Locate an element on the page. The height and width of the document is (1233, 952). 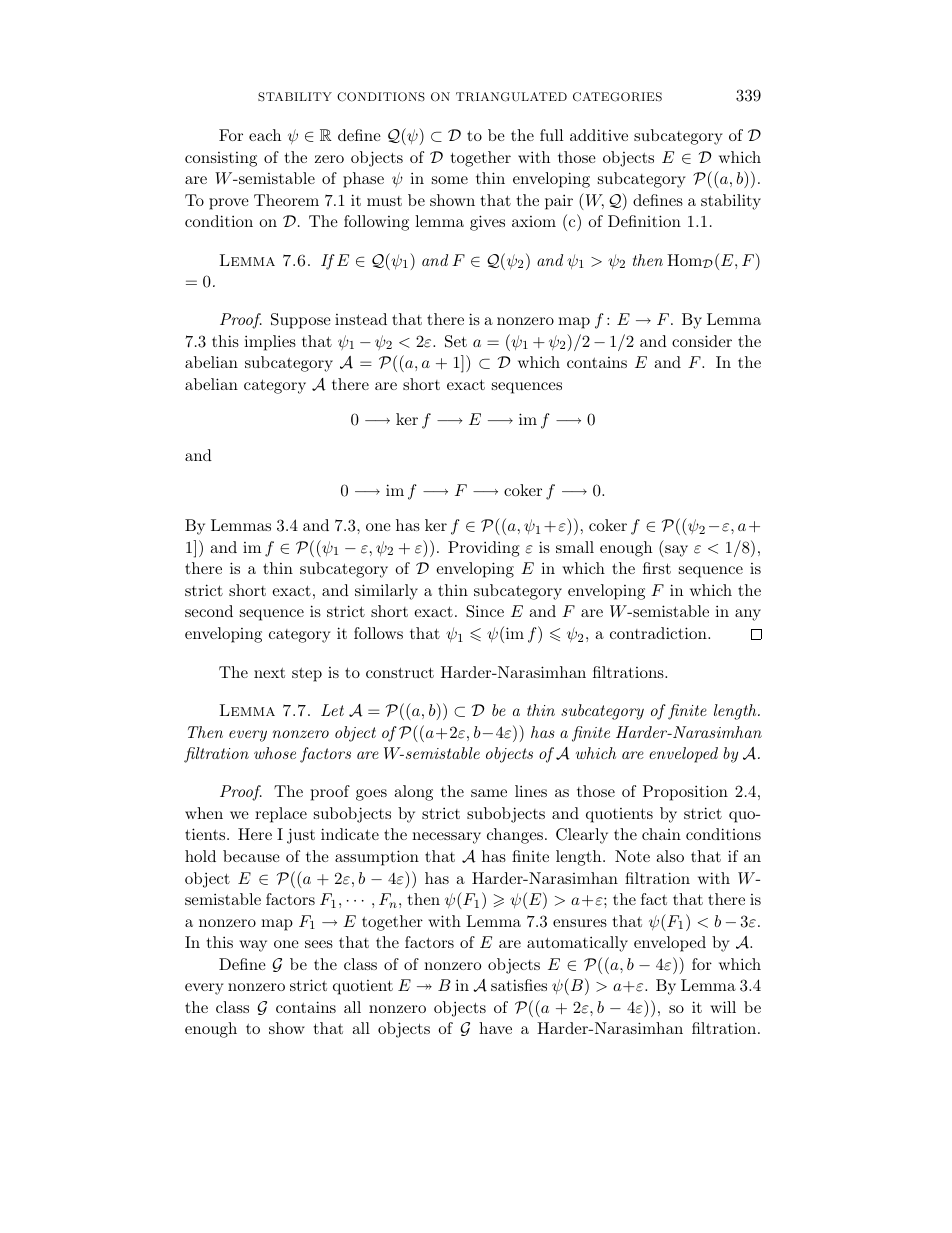
consider is located at coordinates (702, 341).
